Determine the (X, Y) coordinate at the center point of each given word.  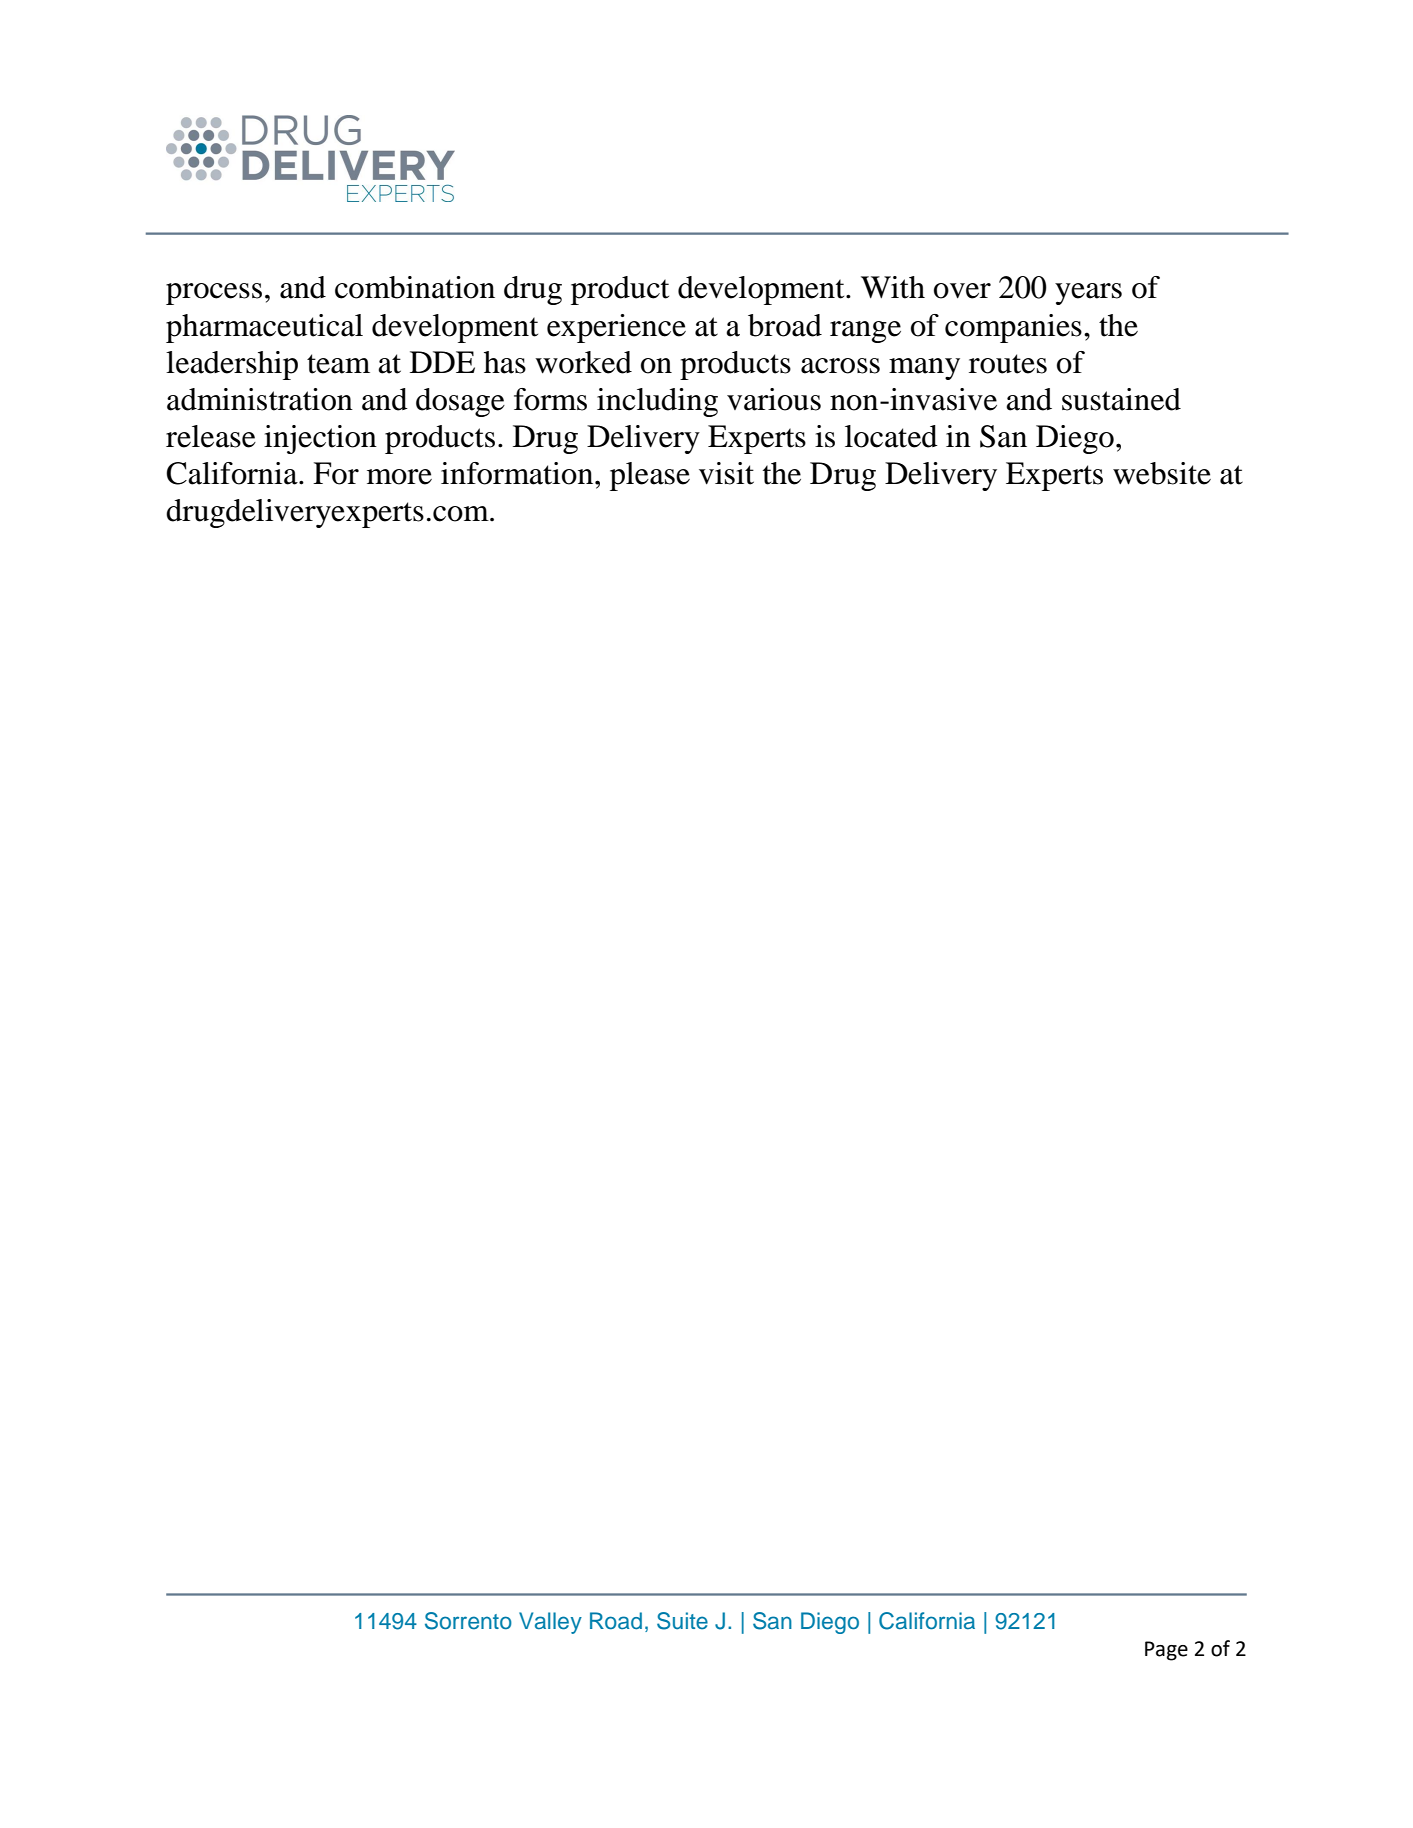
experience (616, 328)
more (399, 477)
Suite (682, 1621)
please (650, 476)
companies (1013, 328)
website (1162, 473)
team (338, 364)
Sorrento (468, 1621)
